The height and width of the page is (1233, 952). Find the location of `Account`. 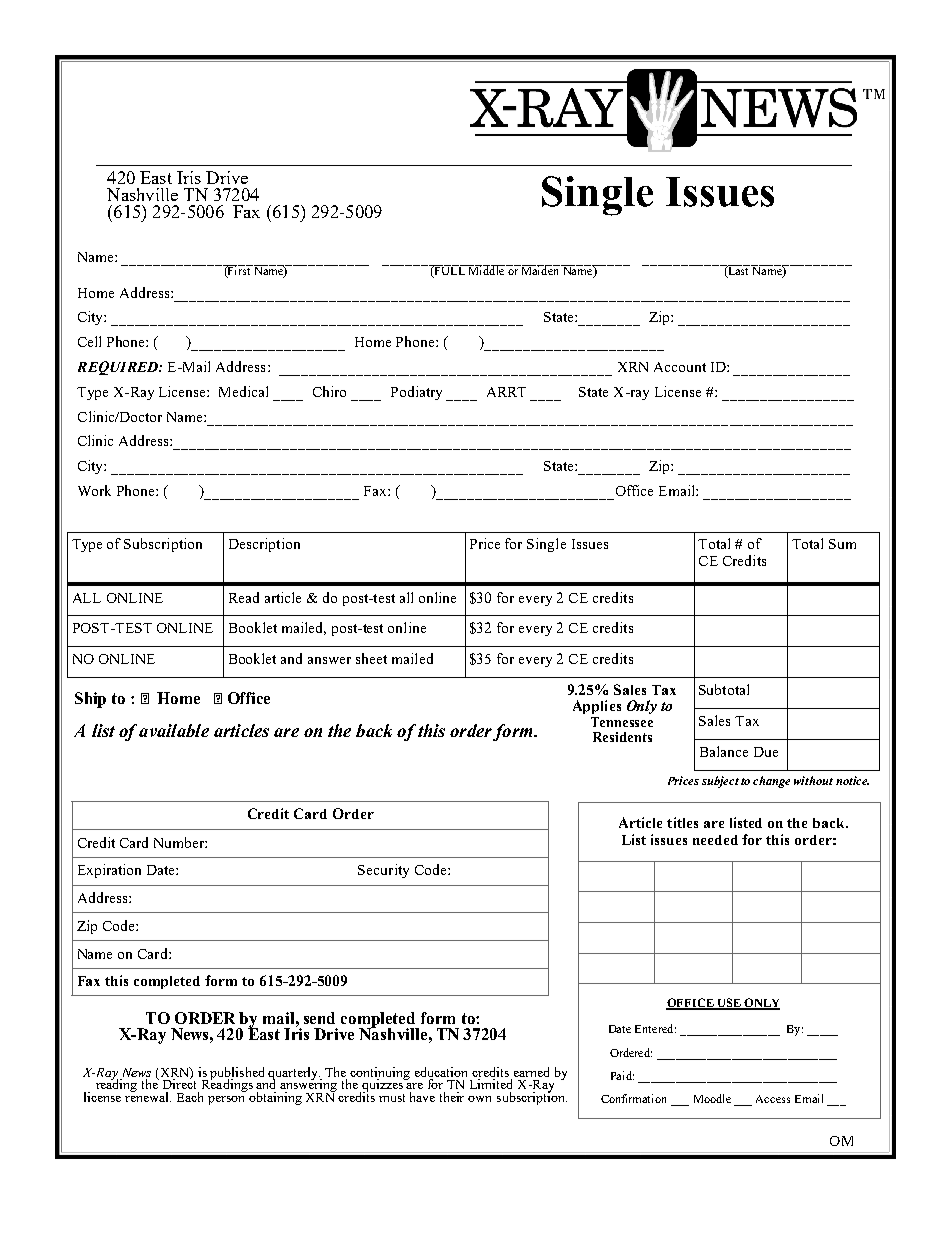

Account is located at coordinates (680, 367).
